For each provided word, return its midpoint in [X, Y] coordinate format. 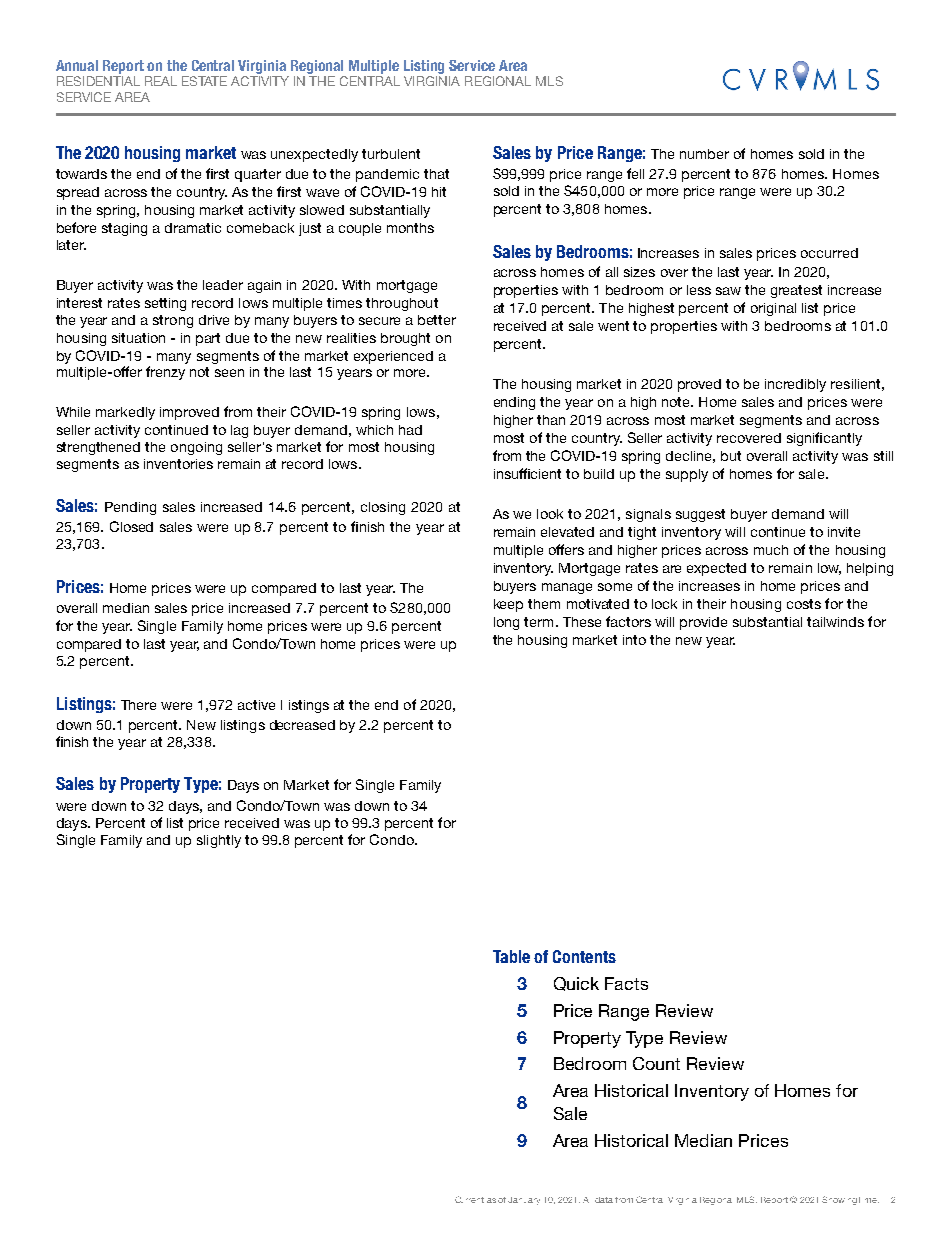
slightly [219, 841]
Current [469, 1199]
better [437, 320]
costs [804, 604]
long [506, 623]
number [704, 154]
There [138, 705]
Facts [626, 983]
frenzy [165, 373]
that [436, 174]
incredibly [795, 385]
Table [511, 956]
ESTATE [204, 81]
